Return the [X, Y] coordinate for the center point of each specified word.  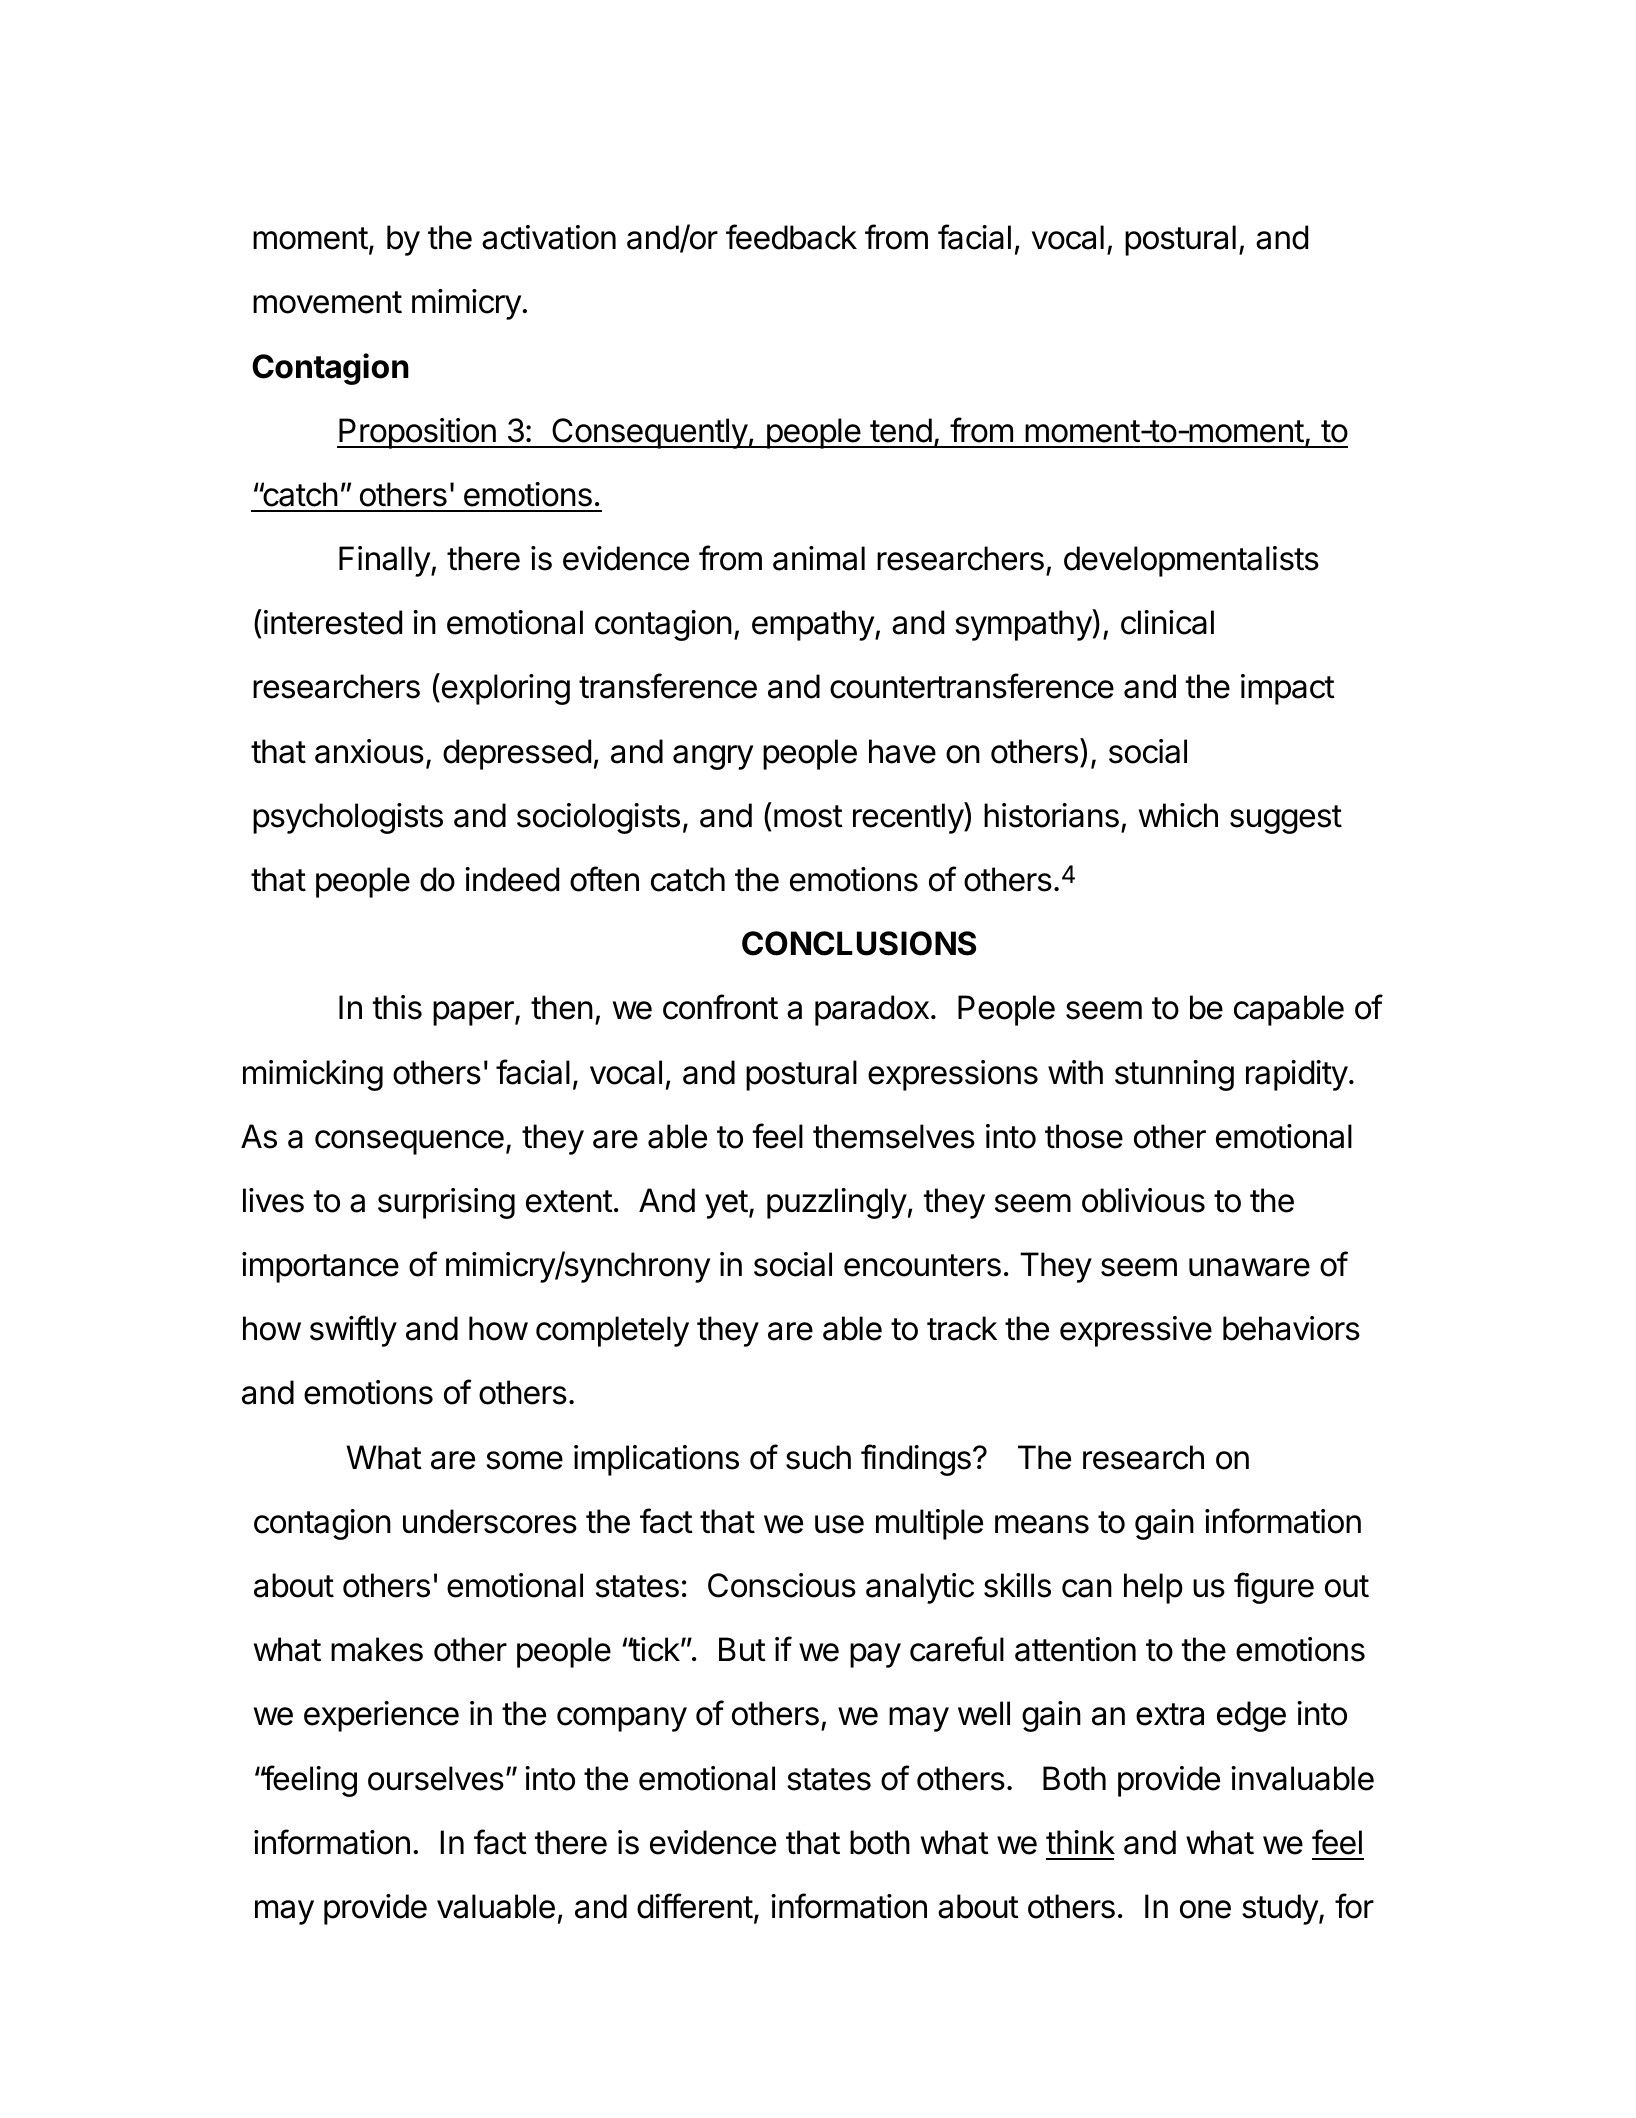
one [1205, 1909]
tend [901, 430]
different [695, 1906]
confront [720, 1007]
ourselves [436, 1778]
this [397, 1007]
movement [327, 302]
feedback [791, 237]
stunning [1174, 1075]
